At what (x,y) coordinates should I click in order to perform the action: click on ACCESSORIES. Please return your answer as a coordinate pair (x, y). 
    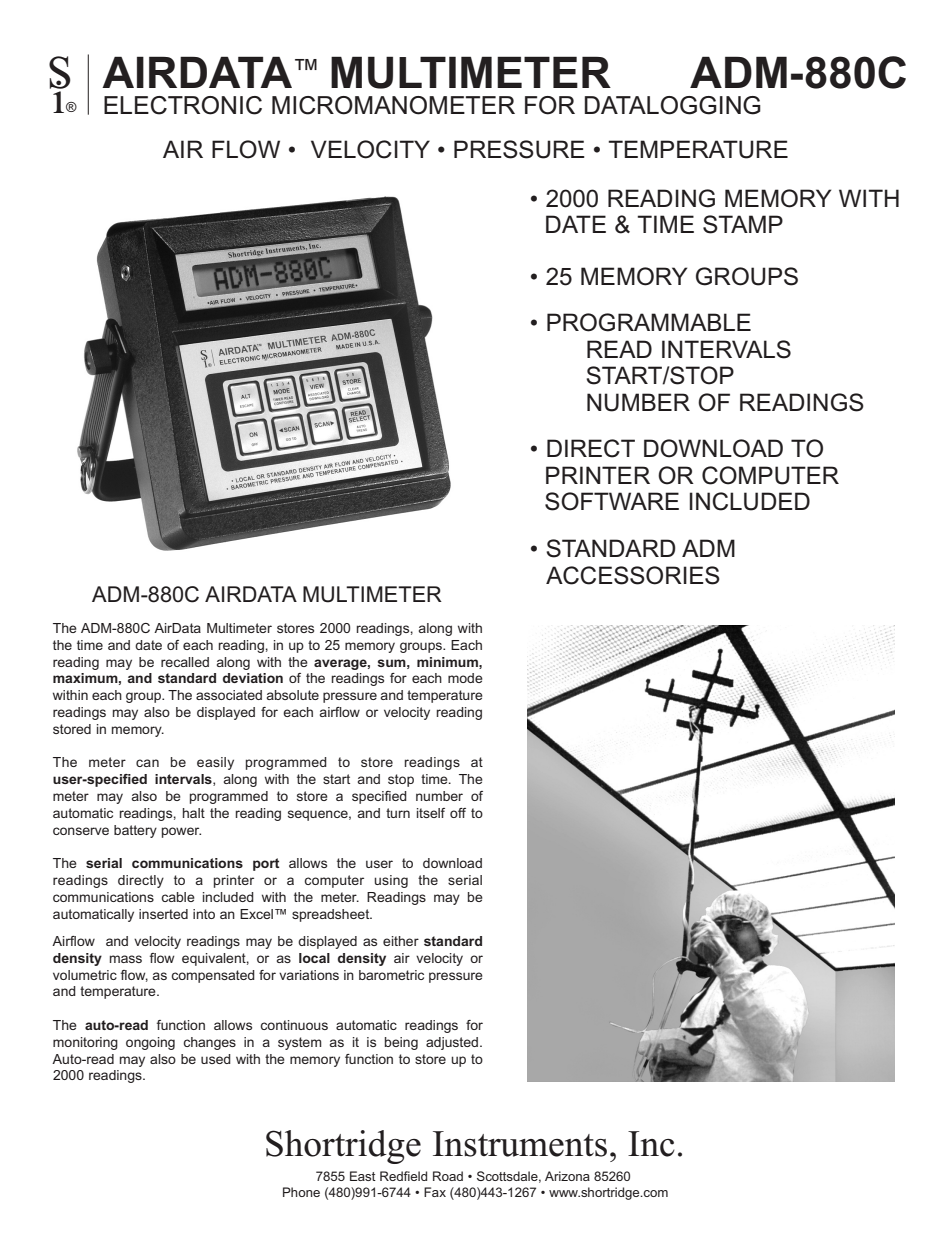
    Looking at the image, I should click on (633, 575).
